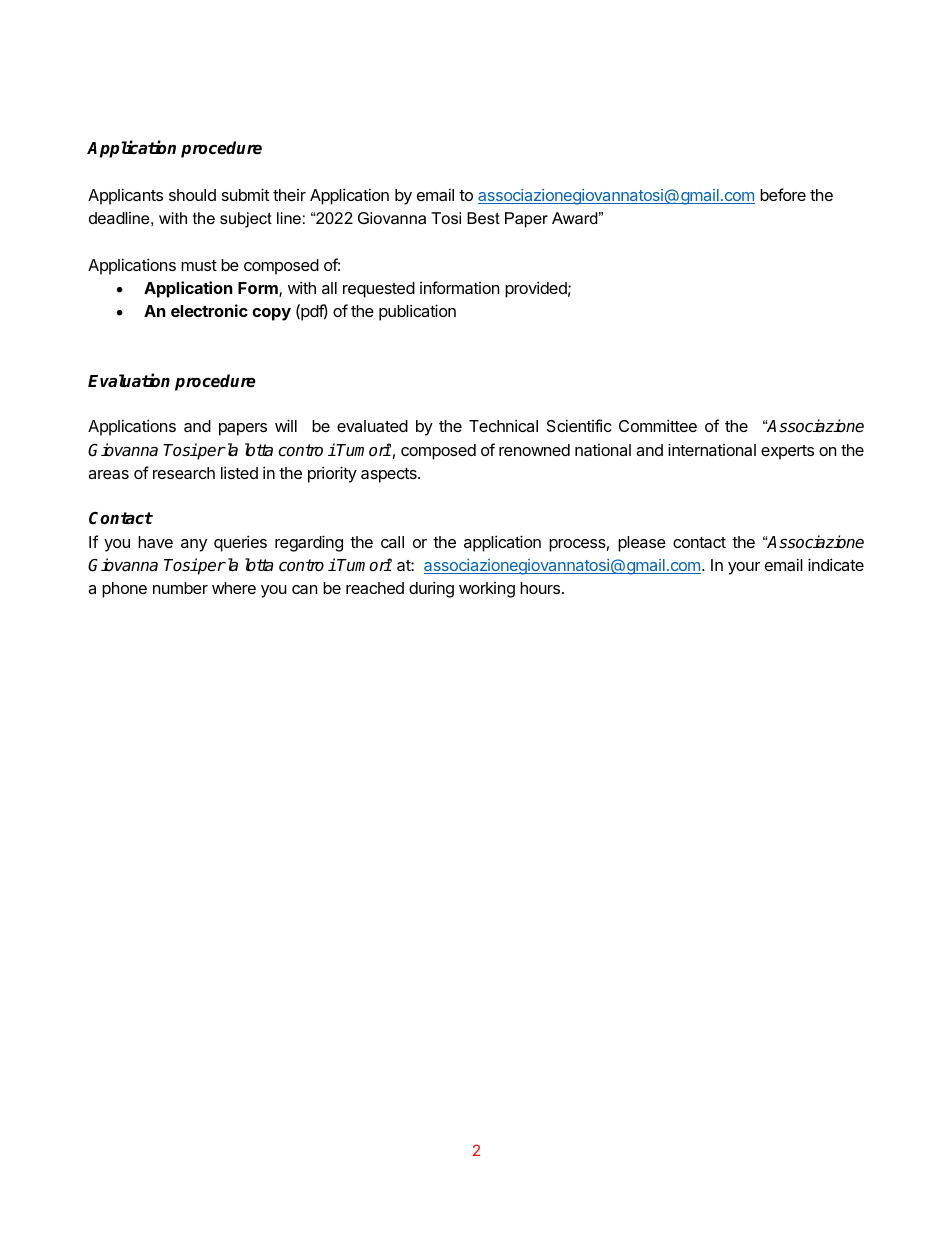 The image size is (952, 1233). What do you see at coordinates (390, 475) in the image?
I see `aspects` at bounding box center [390, 475].
